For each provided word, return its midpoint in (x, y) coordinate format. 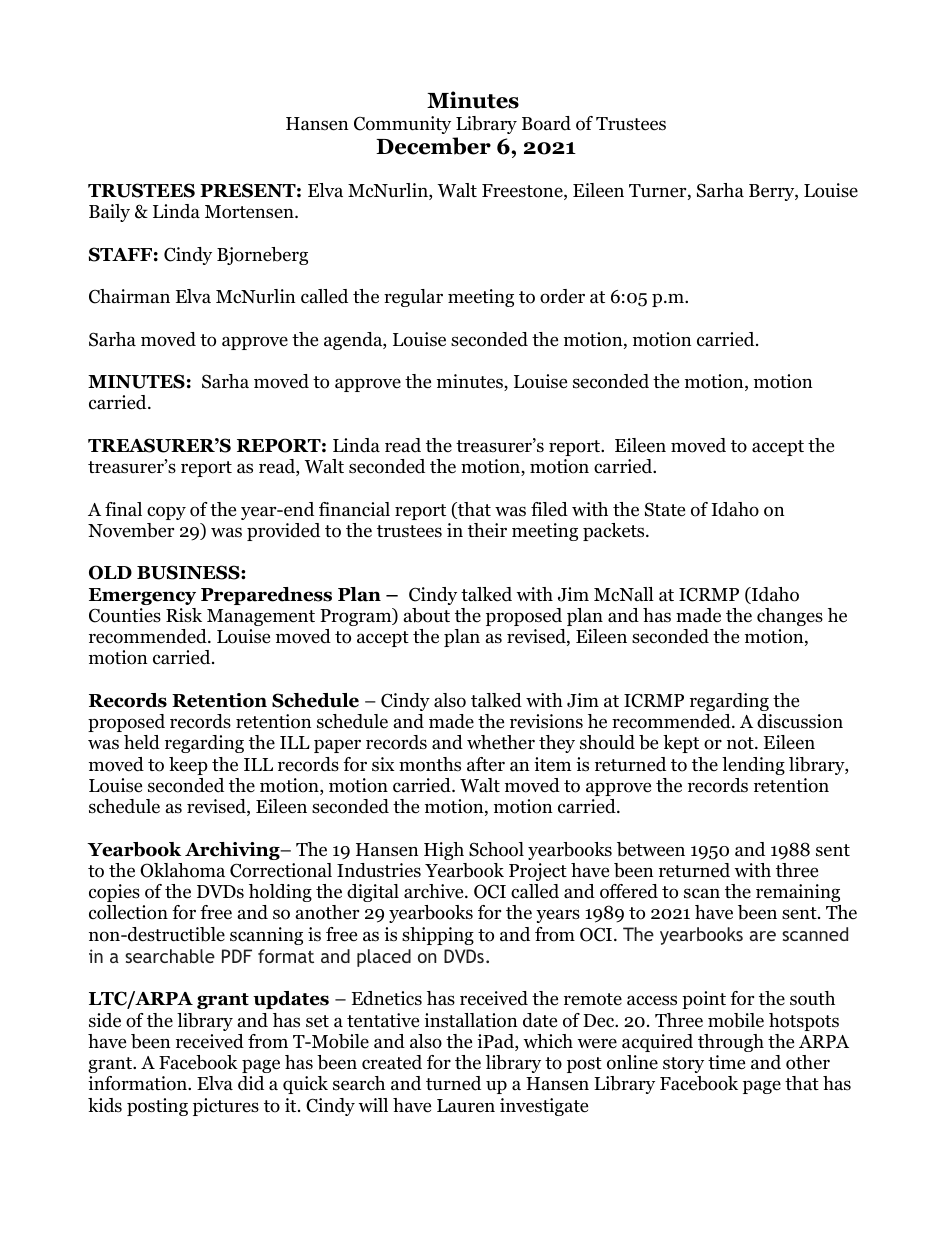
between (651, 849)
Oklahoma (182, 870)
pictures (226, 1107)
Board (546, 123)
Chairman (129, 296)
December (433, 146)
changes (790, 617)
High (444, 851)
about (427, 615)
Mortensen (250, 212)
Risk (184, 615)
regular (413, 298)
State (665, 509)
